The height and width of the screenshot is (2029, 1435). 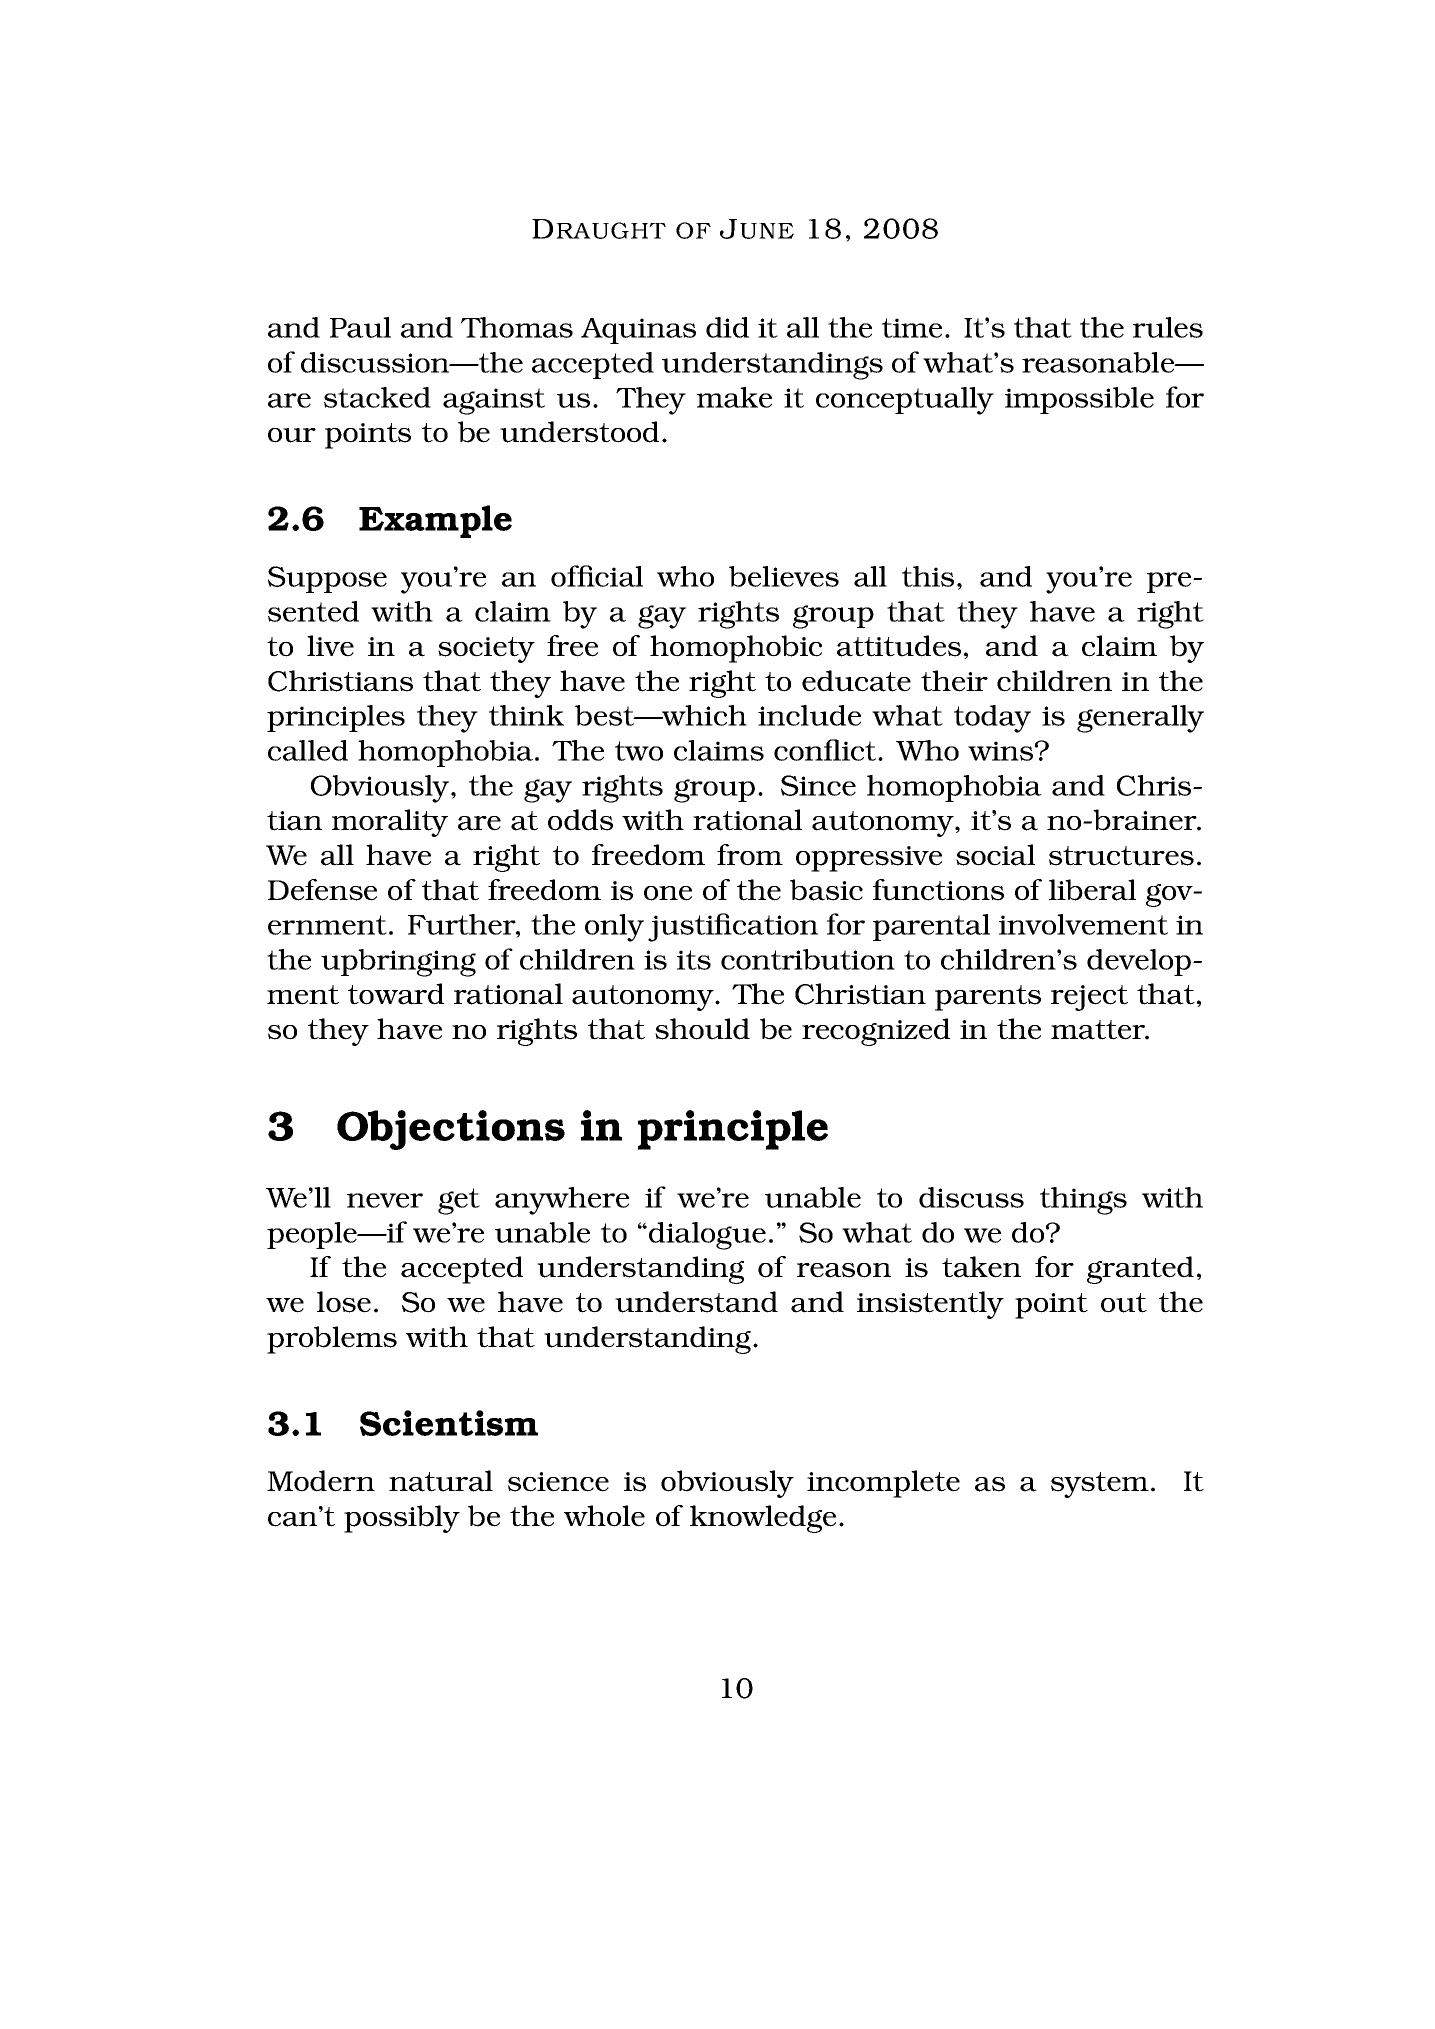 I want to click on homophobic, so click(x=736, y=649).
